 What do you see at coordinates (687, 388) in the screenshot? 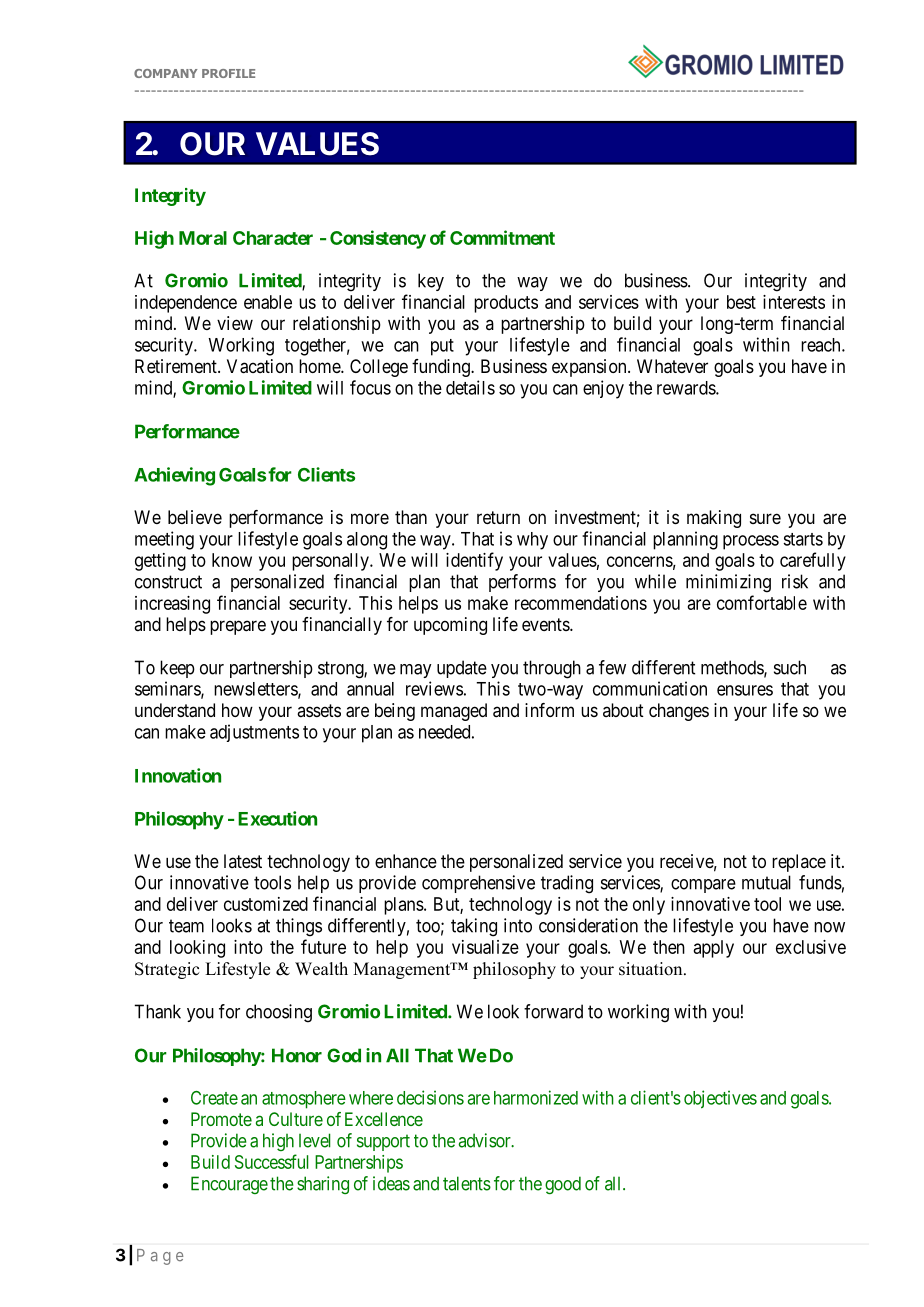
I see `rewards` at bounding box center [687, 388].
